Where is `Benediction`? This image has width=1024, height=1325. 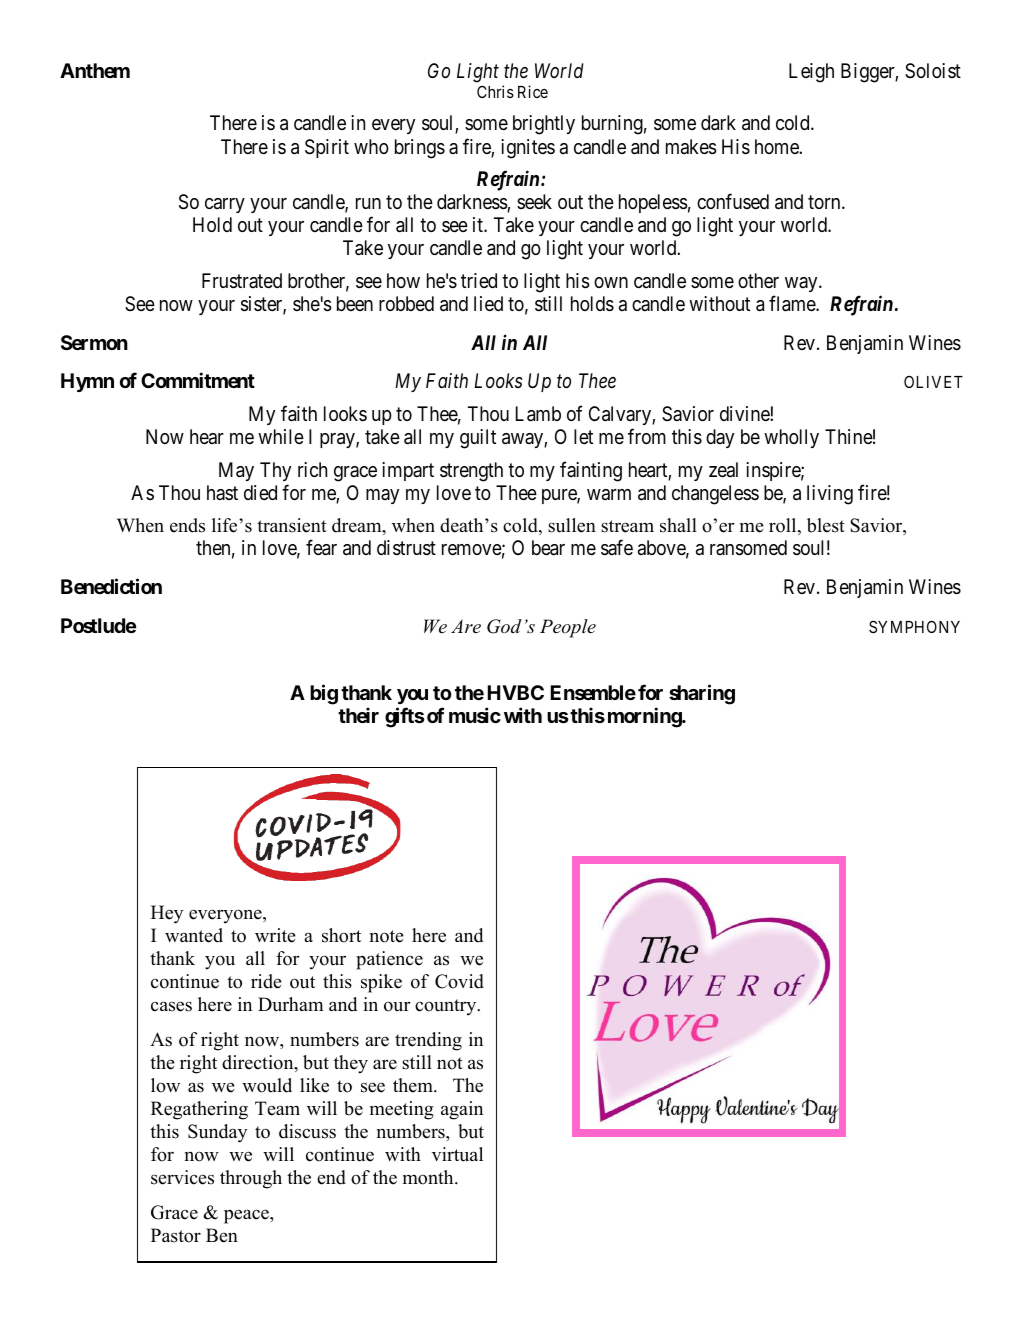 Benediction is located at coordinates (111, 586).
